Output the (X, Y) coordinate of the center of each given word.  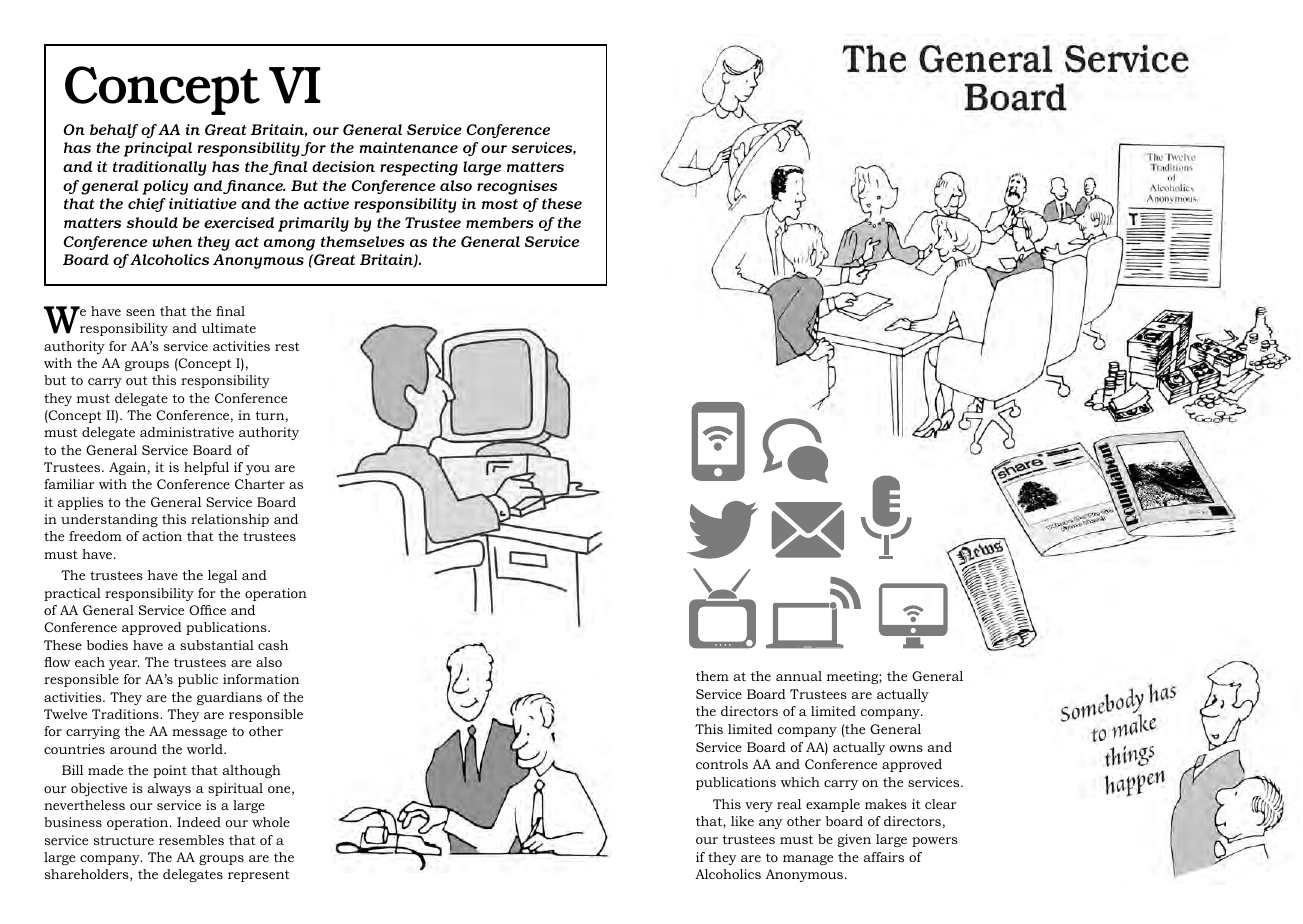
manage (808, 860)
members (500, 222)
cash (273, 645)
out (137, 380)
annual (799, 676)
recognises (517, 187)
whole (271, 822)
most (500, 204)
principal (158, 149)
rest (287, 346)
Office (207, 610)
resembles (191, 840)
